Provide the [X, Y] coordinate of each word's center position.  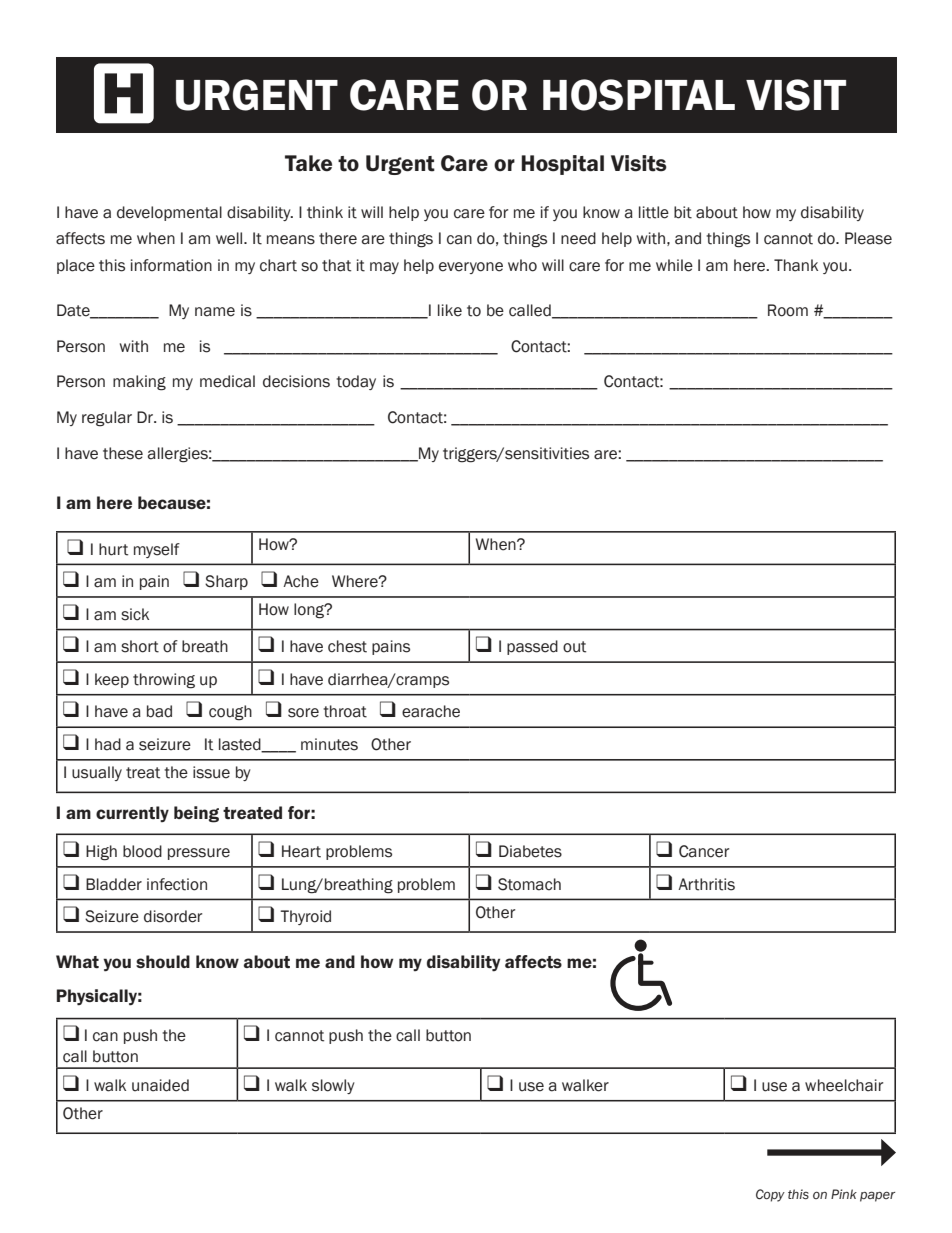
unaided [160, 1085]
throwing [164, 681]
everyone [471, 268]
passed [532, 647]
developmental [169, 213]
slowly [333, 1086]
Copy [770, 1195]
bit [683, 212]
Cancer [704, 851]
